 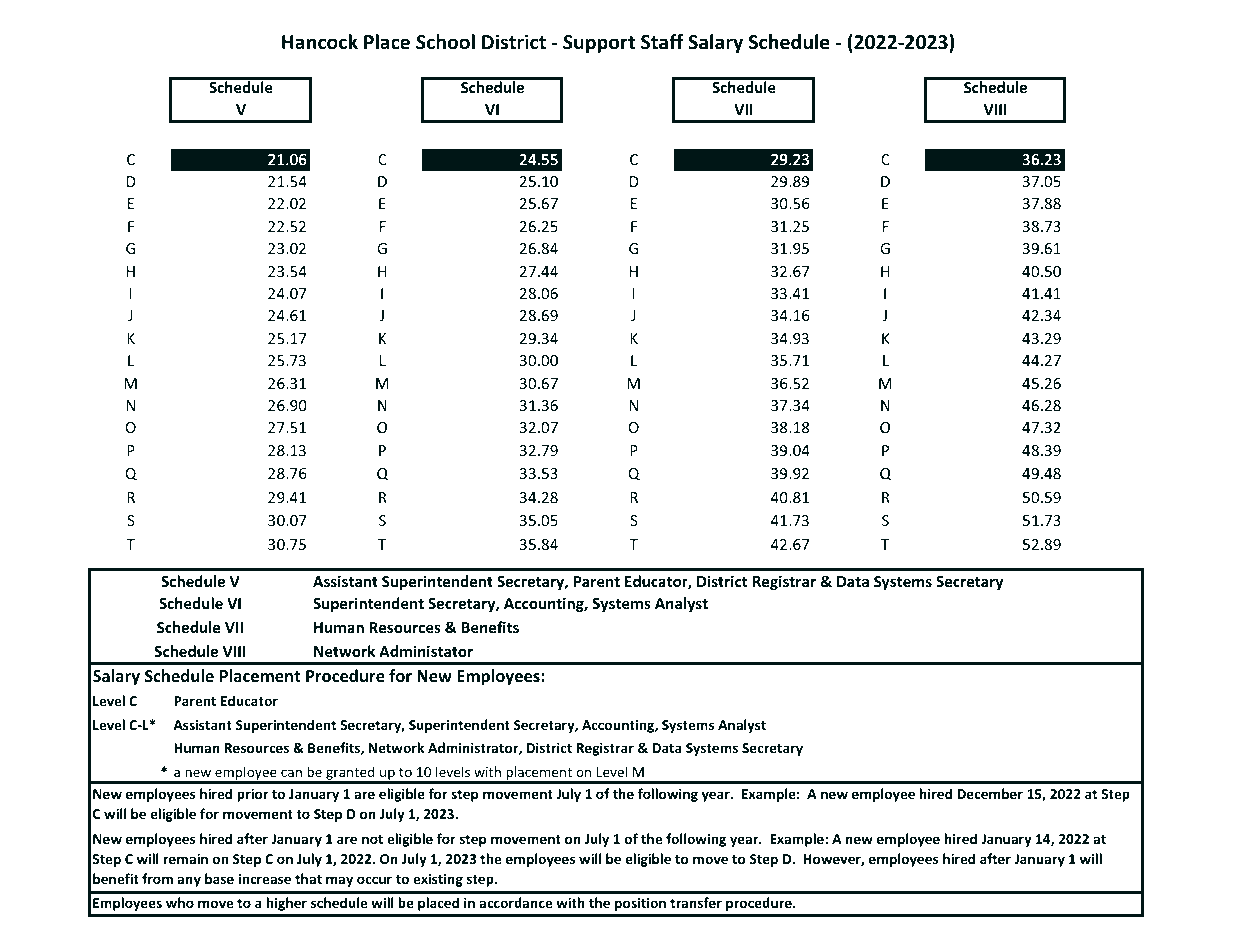 What do you see at coordinates (599, 44) in the screenshot?
I see `Support` at bounding box center [599, 44].
